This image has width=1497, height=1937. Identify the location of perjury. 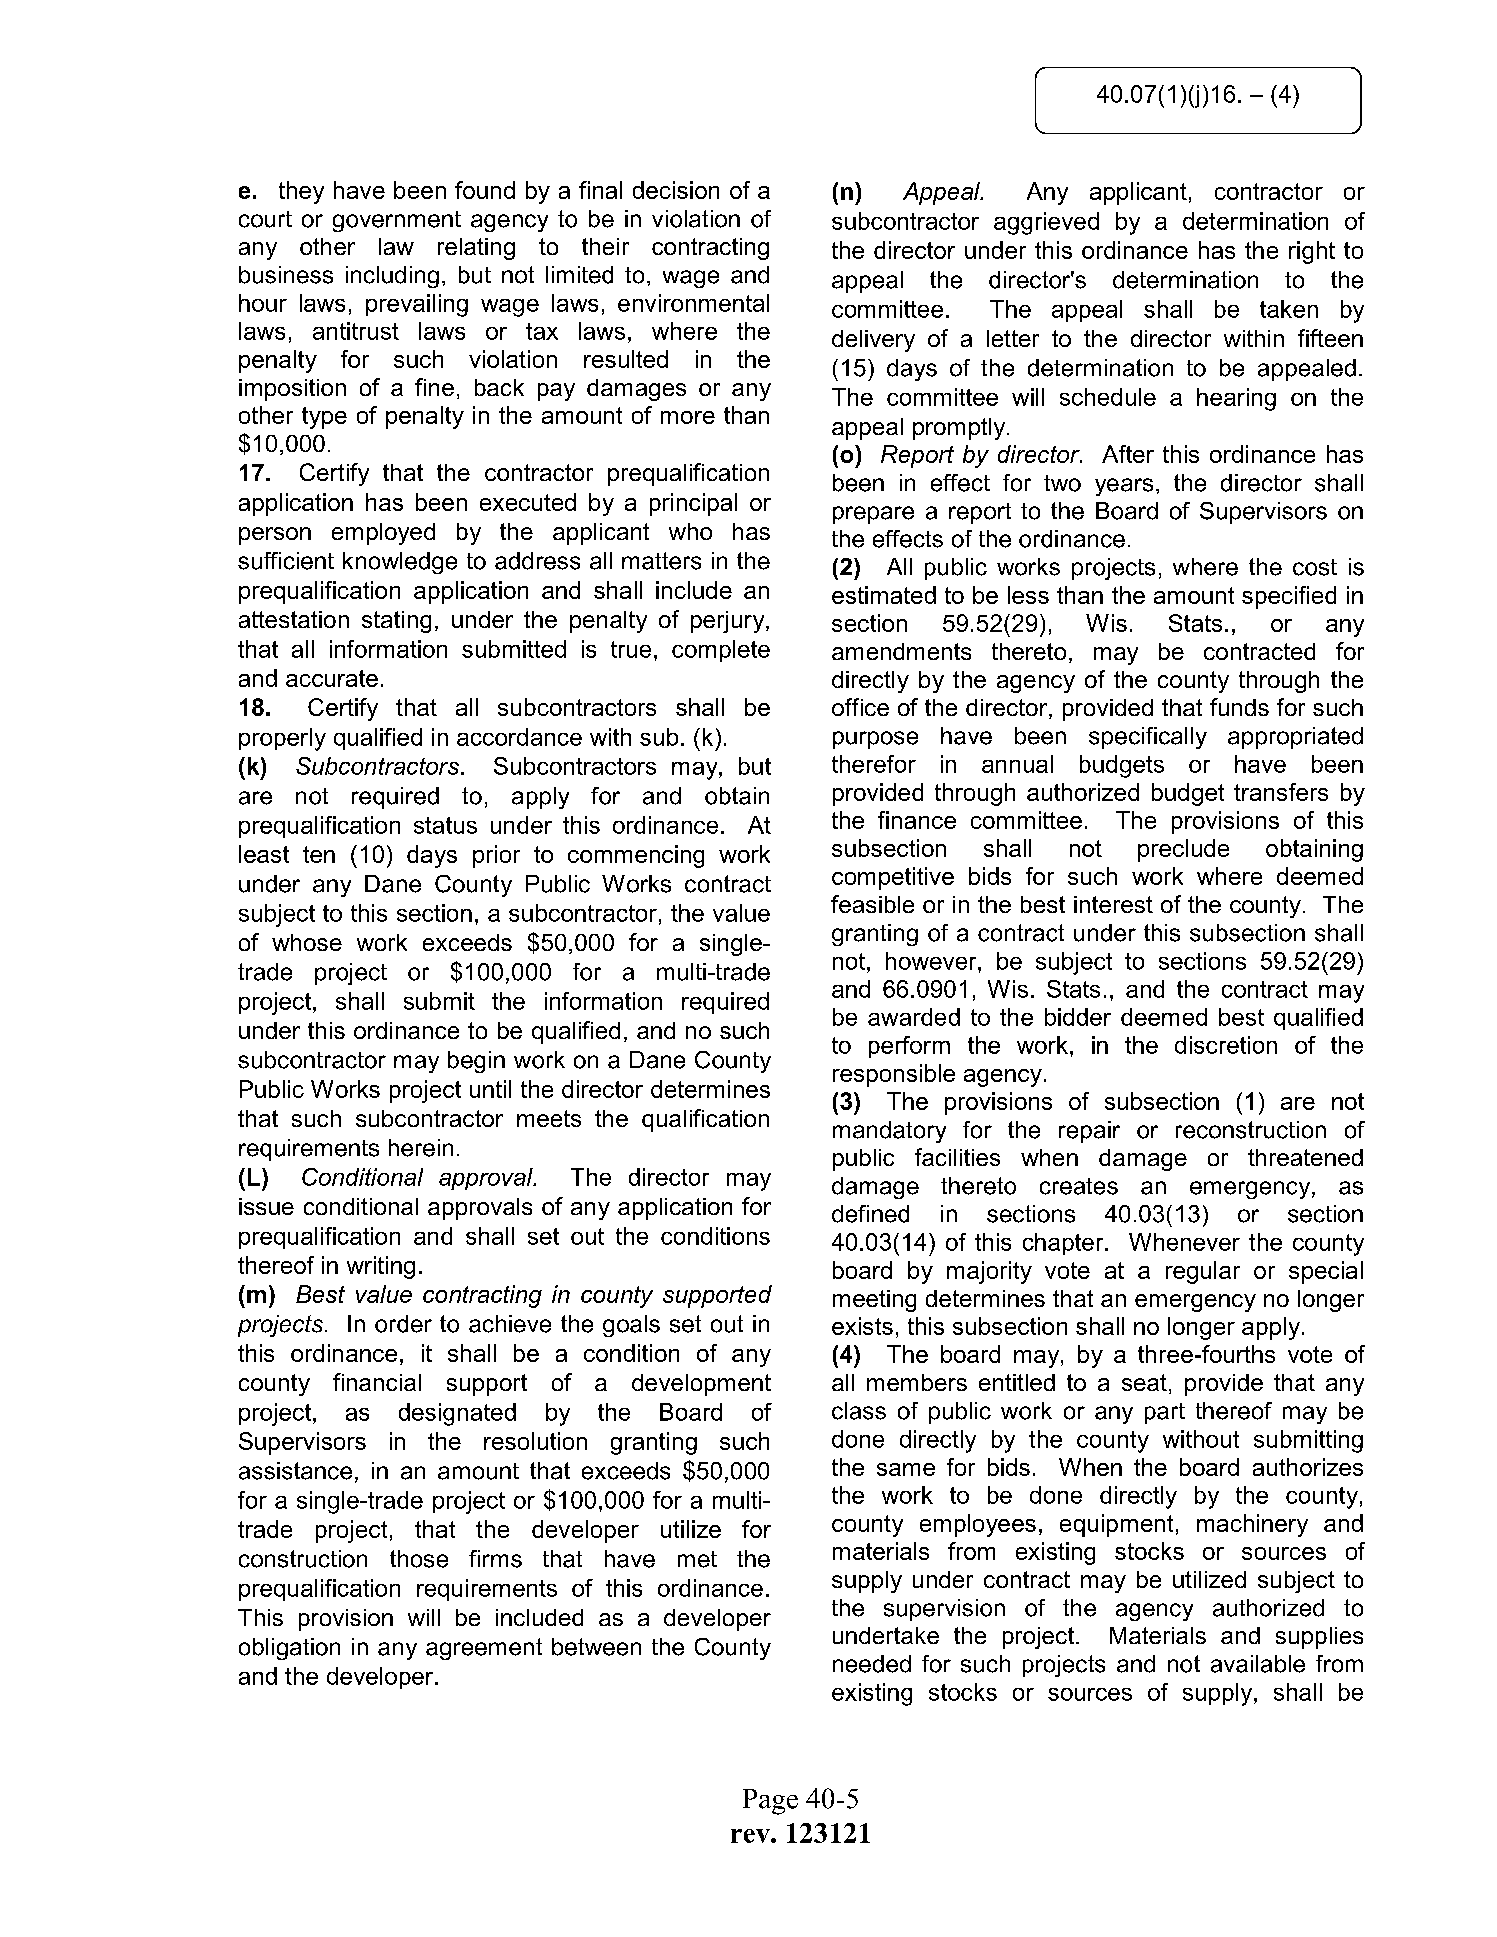
(729, 622).
